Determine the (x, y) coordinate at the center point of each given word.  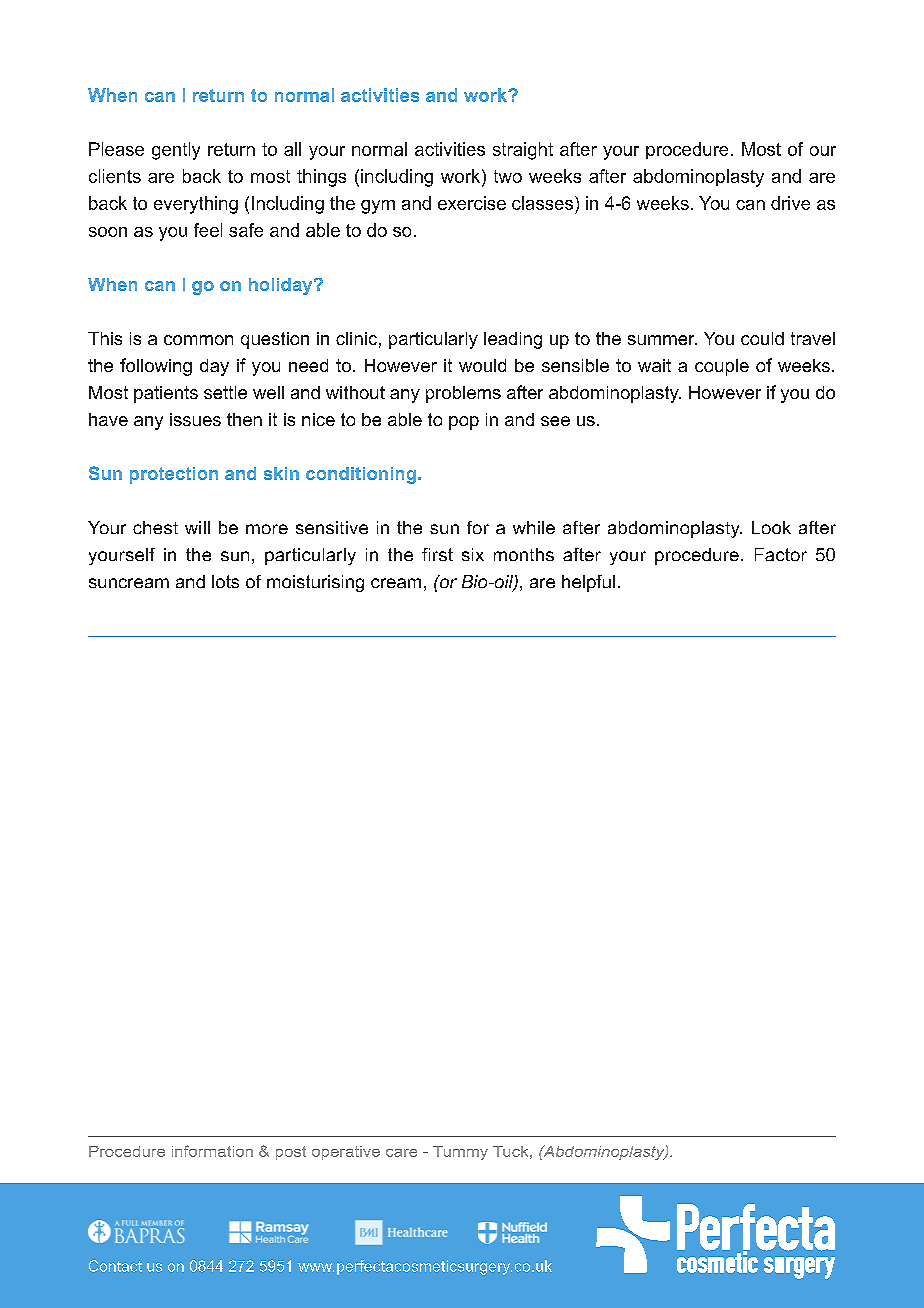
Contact (115, 1266)
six (473, 554)
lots (225, 581)
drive (790, 203)
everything (196, 205)
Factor (781, 554)
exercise (472, 203)
